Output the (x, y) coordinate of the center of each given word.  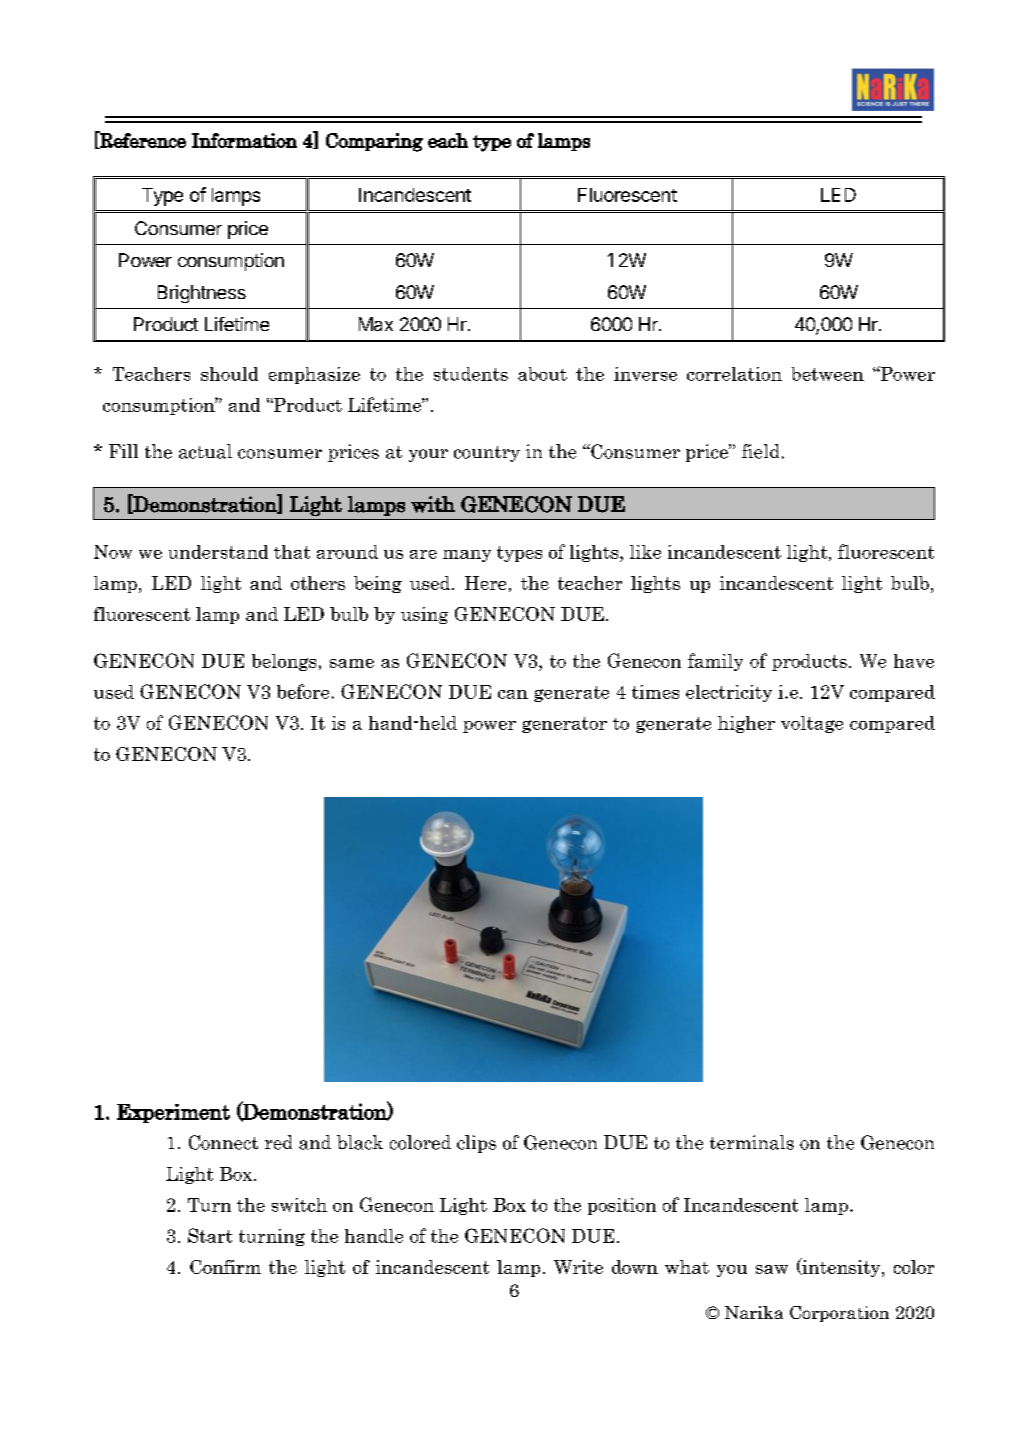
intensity (841, 1267)
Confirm (225, 1267)
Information (244, 140)
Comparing (374, 142)
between (828, 374)
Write (578, 1267)
